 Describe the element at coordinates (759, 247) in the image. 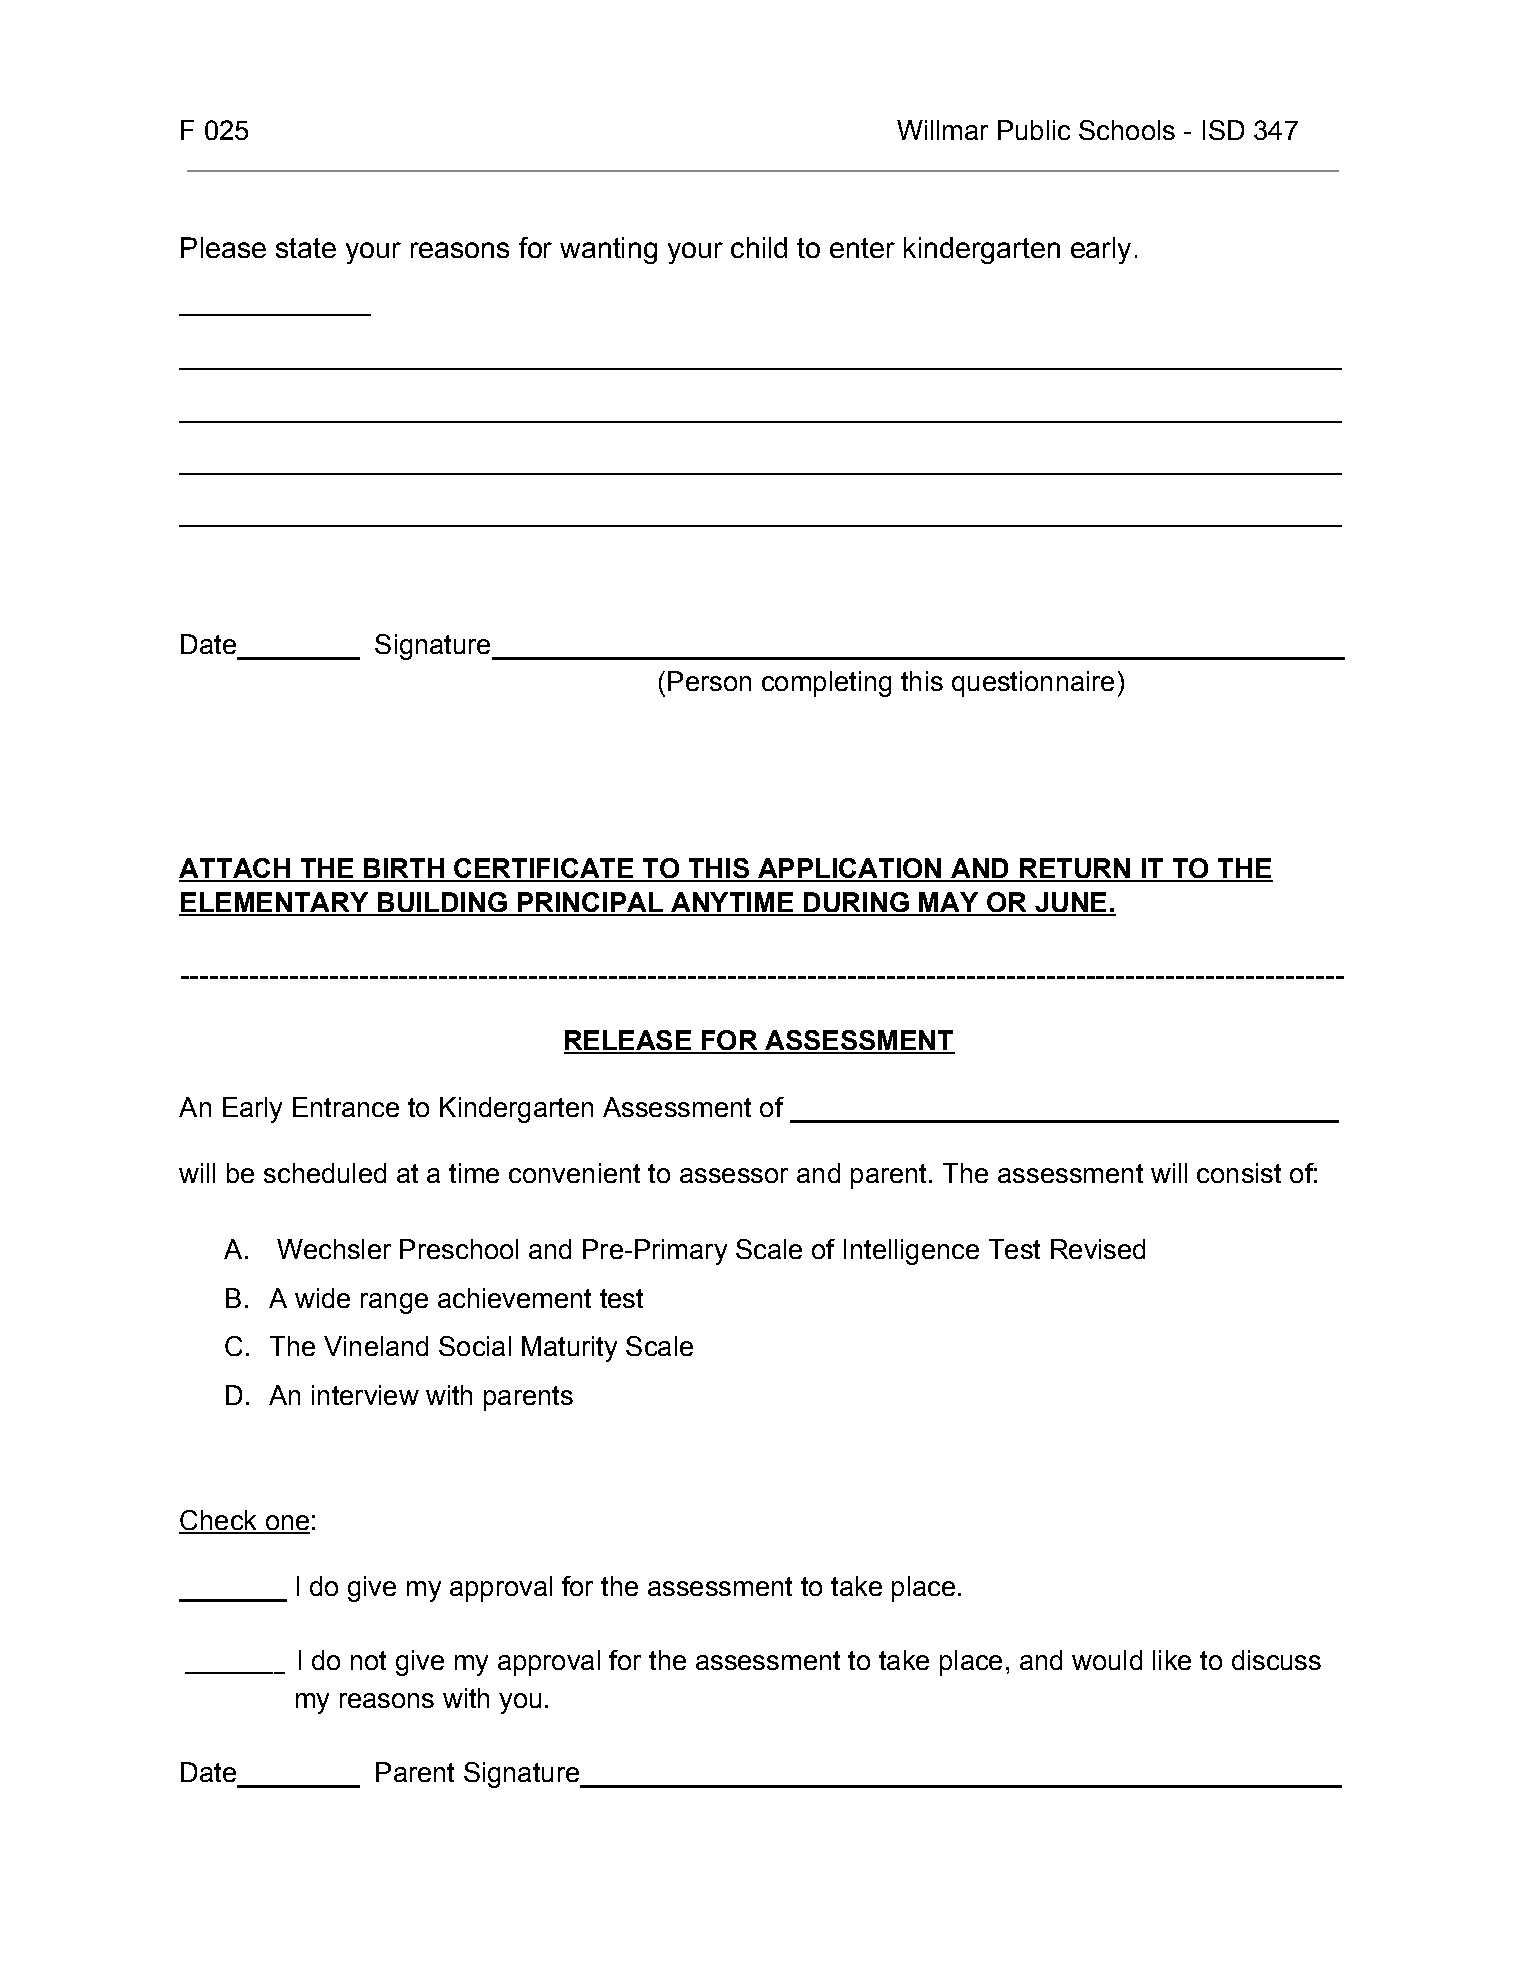

I see `child` at that location.
